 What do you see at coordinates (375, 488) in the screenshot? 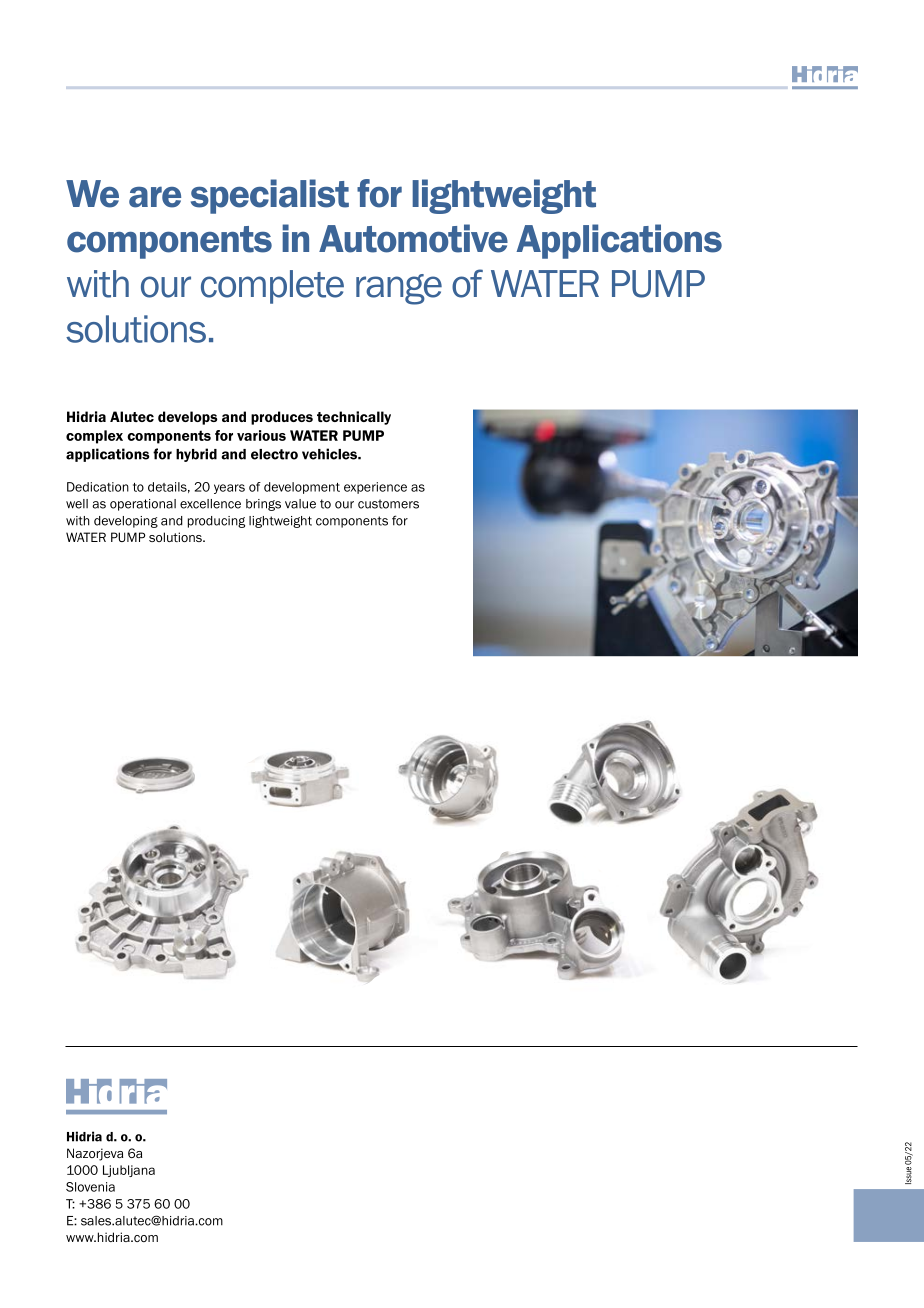
I see `experience` at bounding box center [375, 488].
